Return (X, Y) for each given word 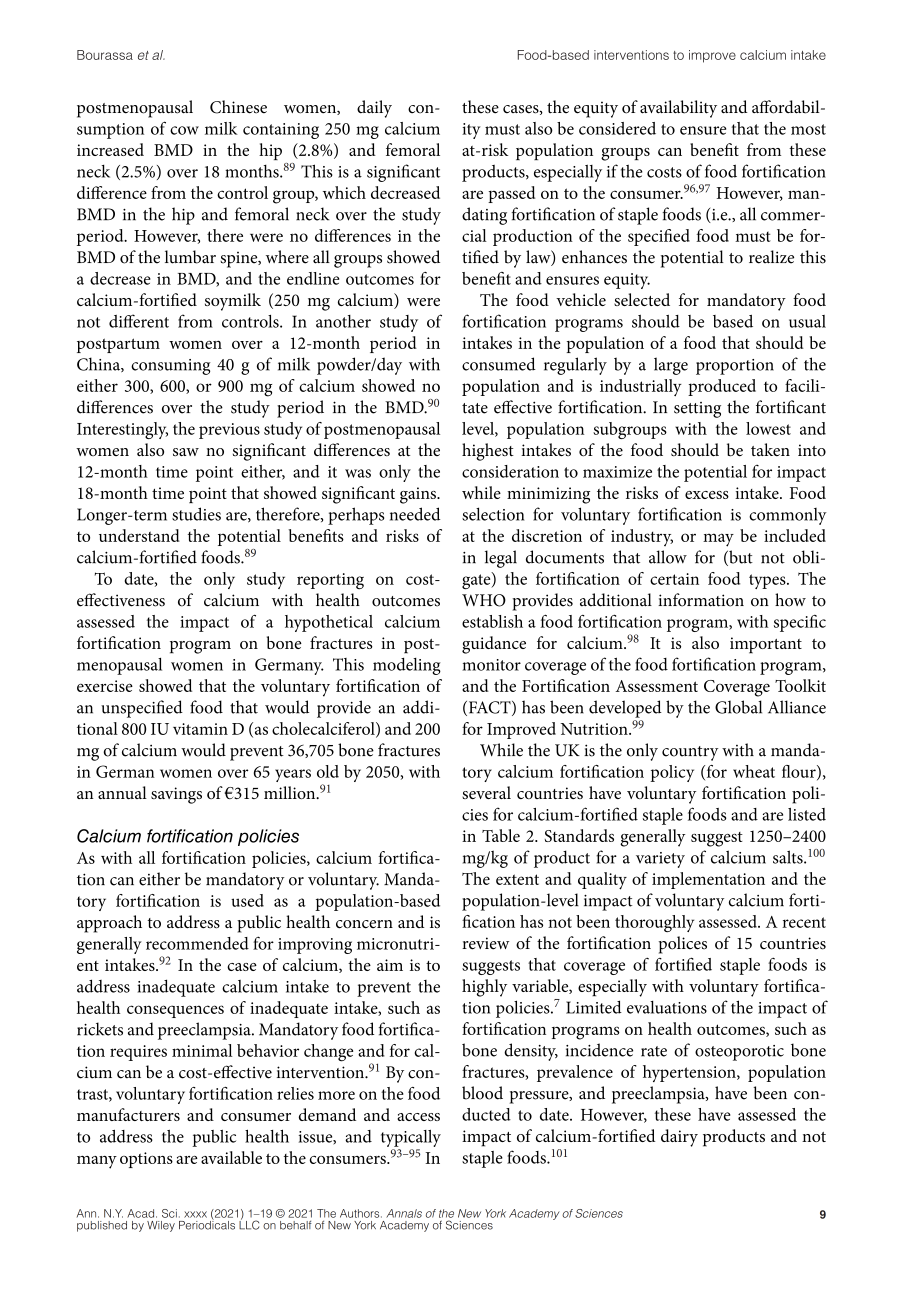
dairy (679, 1138)
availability (678, 109)
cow (184, 130)
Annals (404, 1213)
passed (511, 194)
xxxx (195, 1214)
